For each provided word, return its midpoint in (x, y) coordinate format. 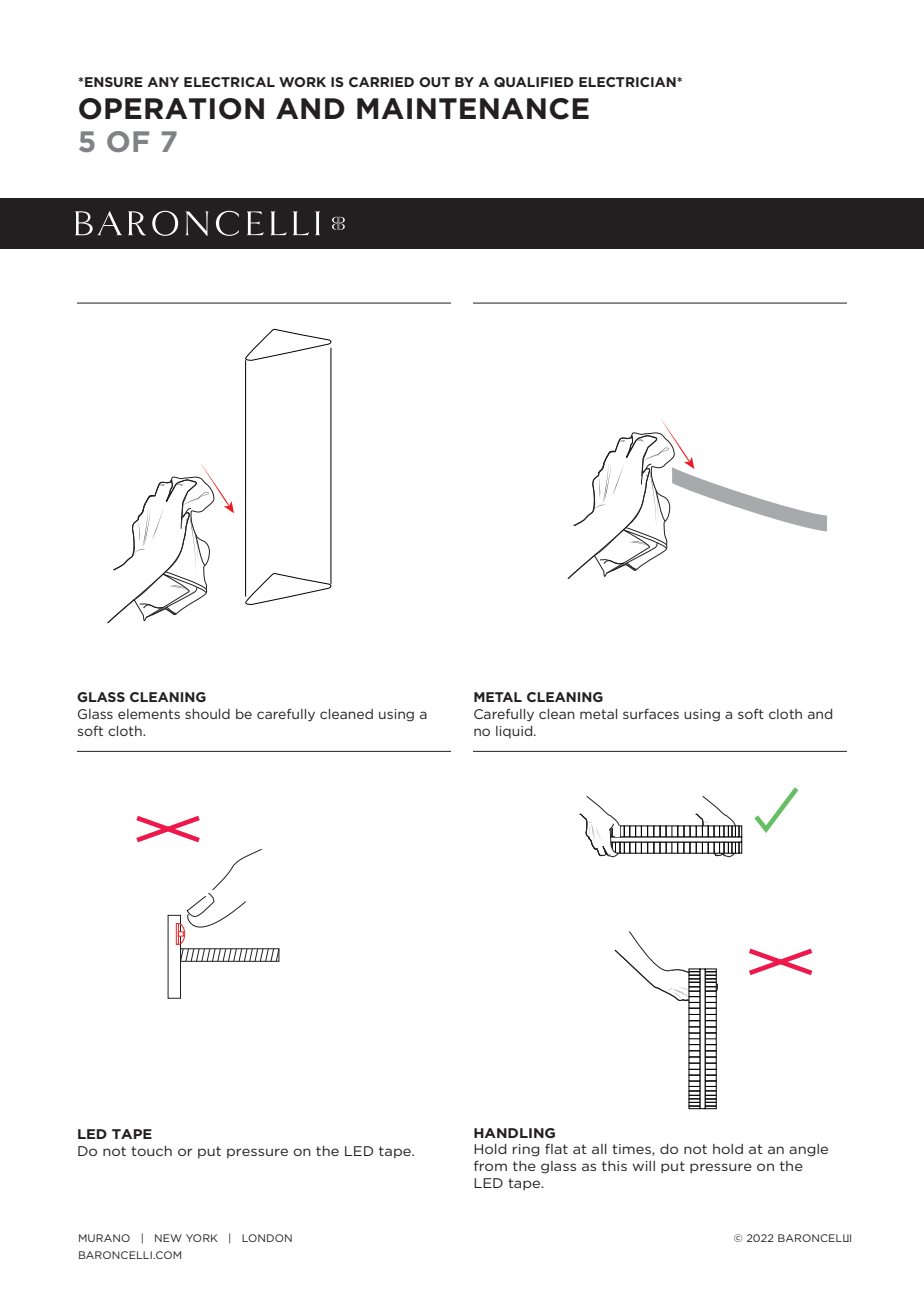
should (207, 714)
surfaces (651, 713)
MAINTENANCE (473, 109)
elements (149, 714)
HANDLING (514, 1133)
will (643, 1166)
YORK (202, 1238)
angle (808, 1150)
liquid (515, 732)
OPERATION (171, 109)
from (490, 1165)
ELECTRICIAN (628, 82)
